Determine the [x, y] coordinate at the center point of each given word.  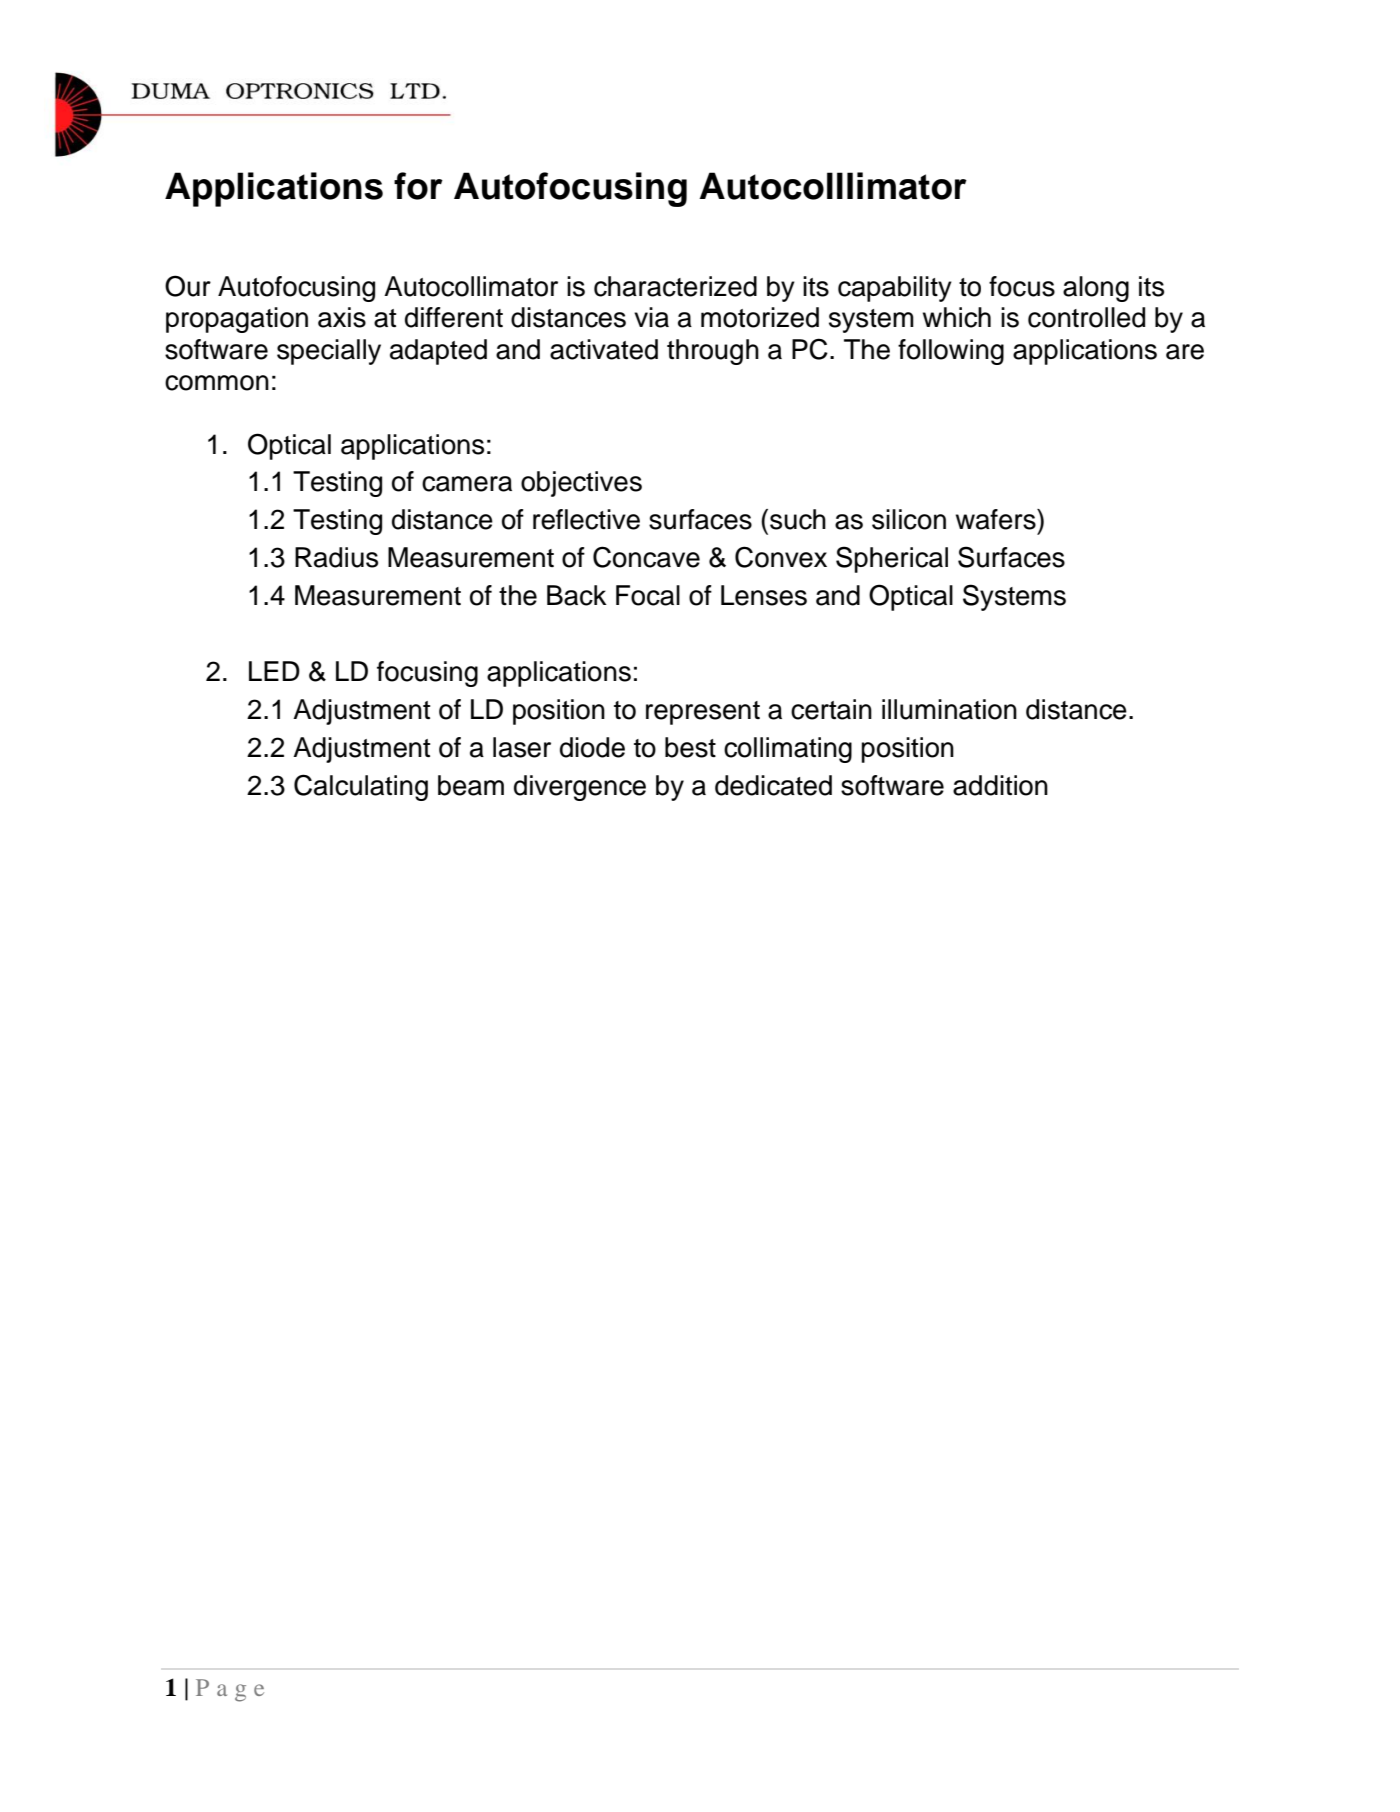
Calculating [361, 787]
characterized [675, 286]
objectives [581, 484]
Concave [646, 557]
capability [895, 289]
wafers [997, 519]
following [951, 352]
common [217, 383]
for [418, 186]
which [957, 317]
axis [342, 317]
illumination [949, 709]
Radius [336, 557]
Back [577, 595]
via [651, 317]
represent [703, 713]
